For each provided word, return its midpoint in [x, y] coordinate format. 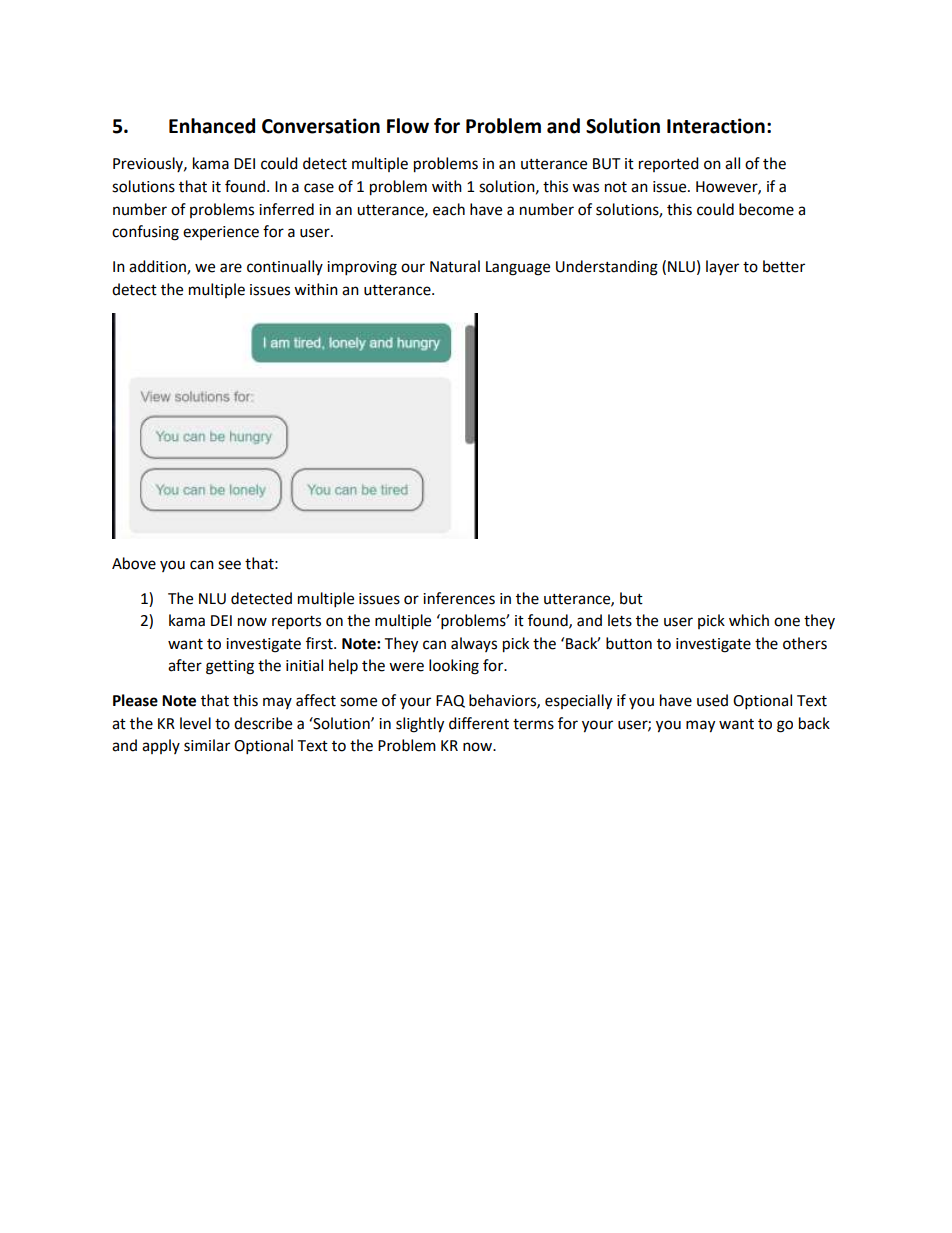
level [195, 723]
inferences [459, 598]
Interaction [716, 126]
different [479, 723]
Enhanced [212, 126]
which [749, 620]
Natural [455, 266]
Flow [408, 126]
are [231, 268]
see [229, 565]
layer [722, 267]
